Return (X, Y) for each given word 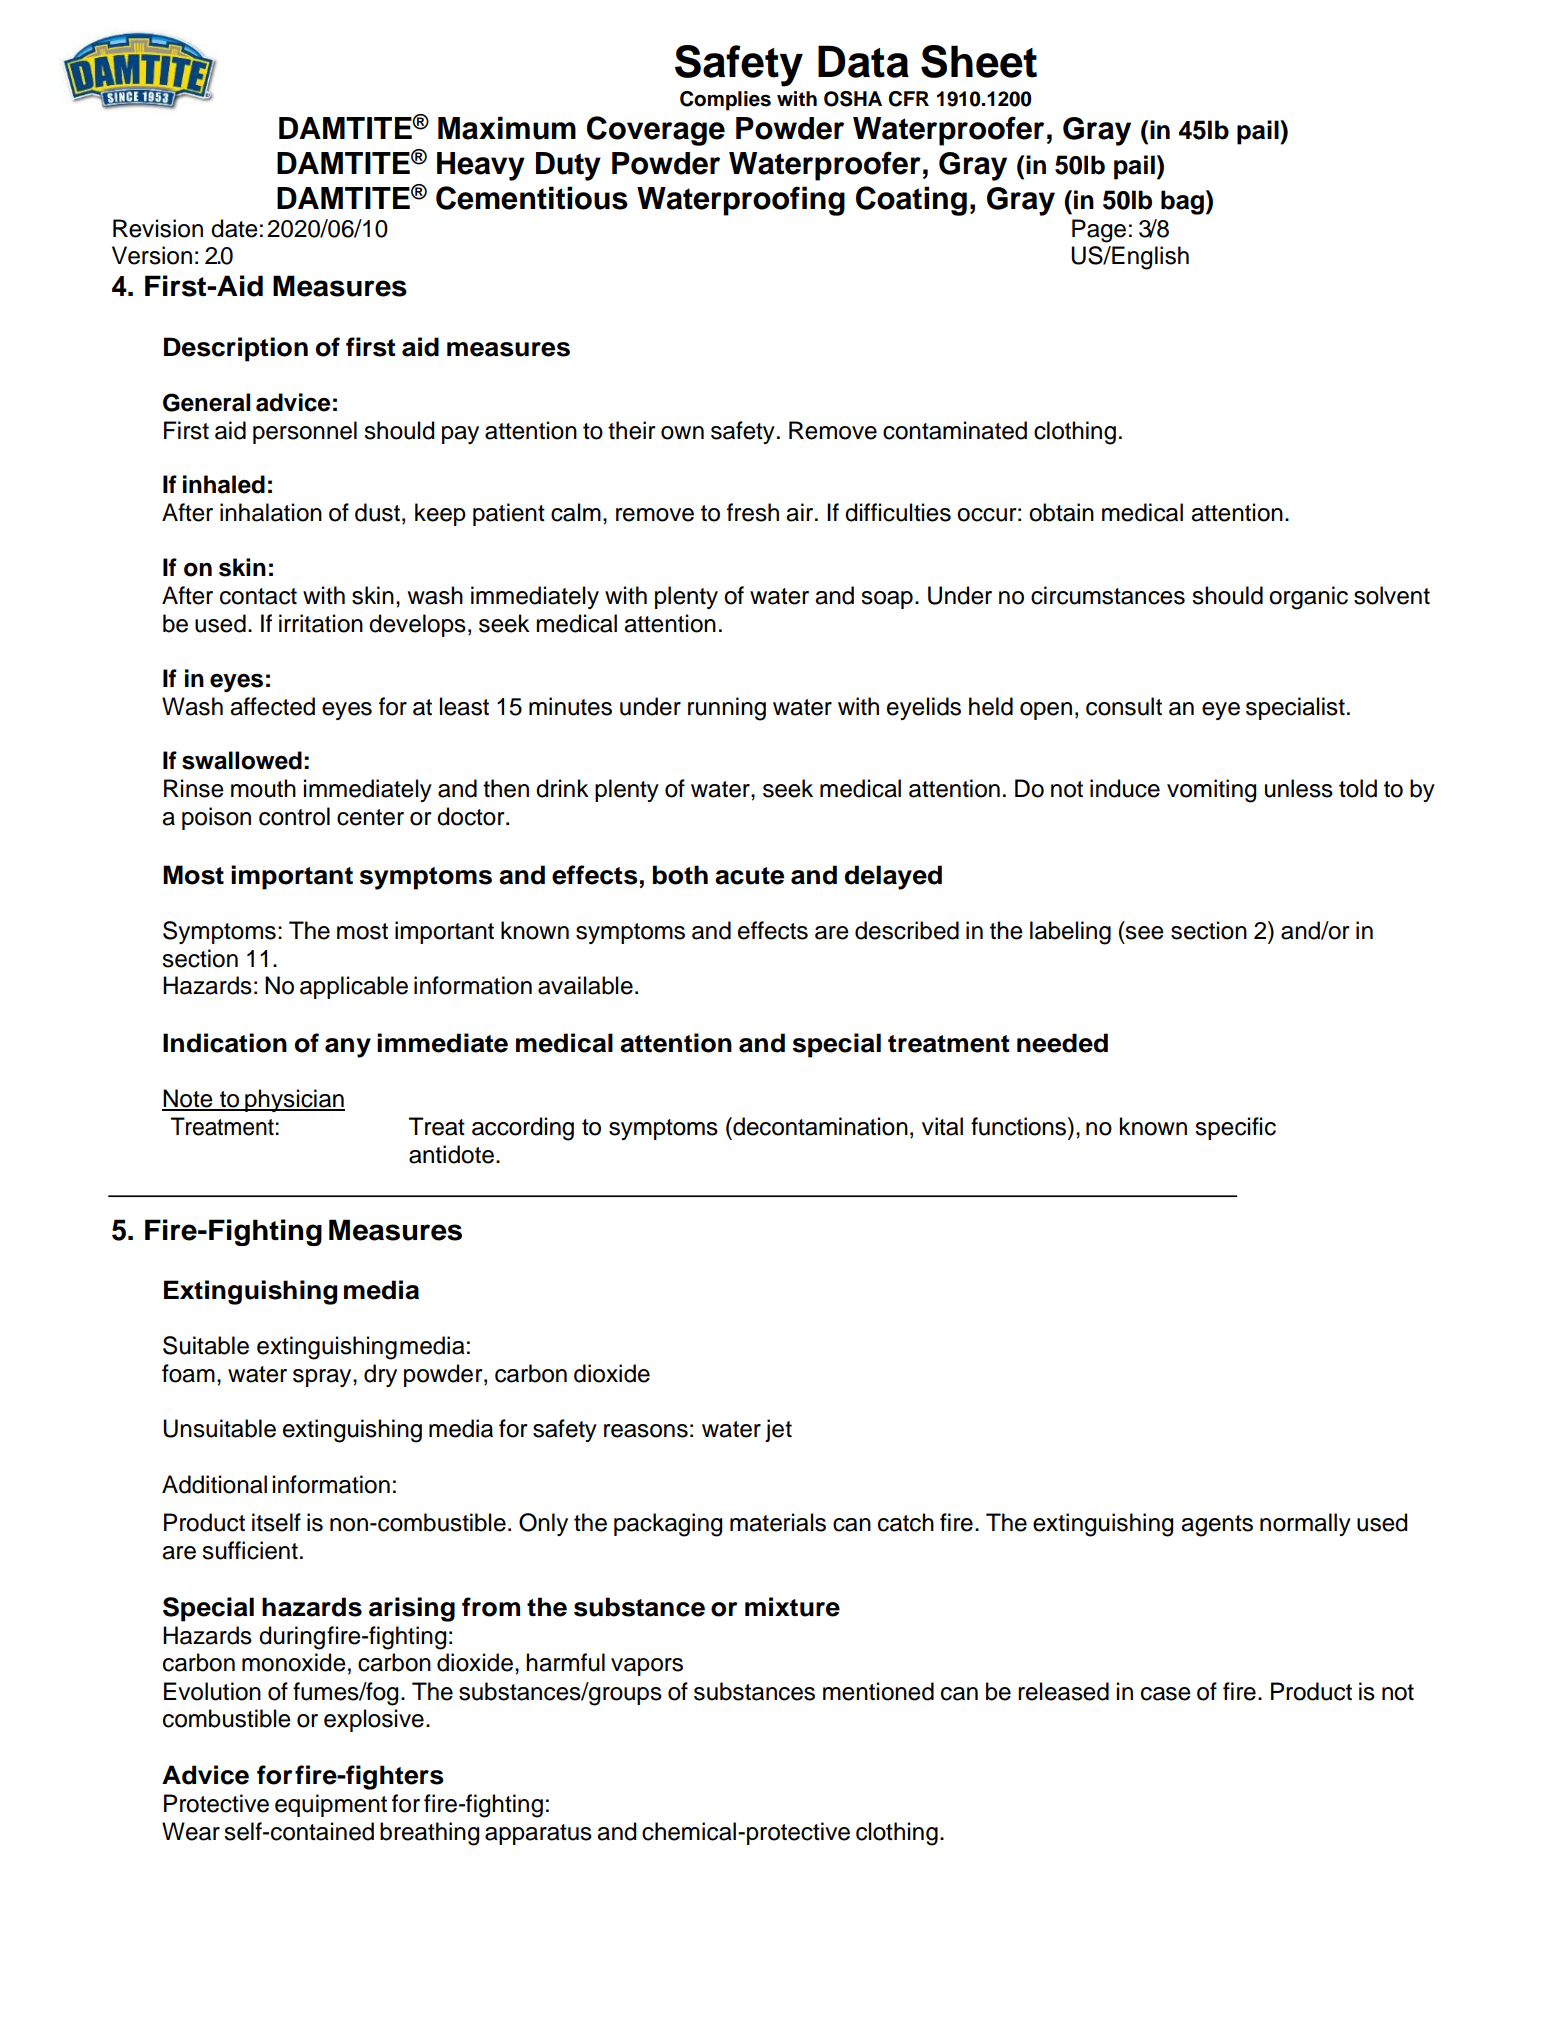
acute (749, 876)
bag (1182, 202)
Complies (725, 101)
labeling (1070, 933)
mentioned (878, 1691)
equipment (331, 1805)
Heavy (481, 166)
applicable (354, 987)
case (1166, 1694)
